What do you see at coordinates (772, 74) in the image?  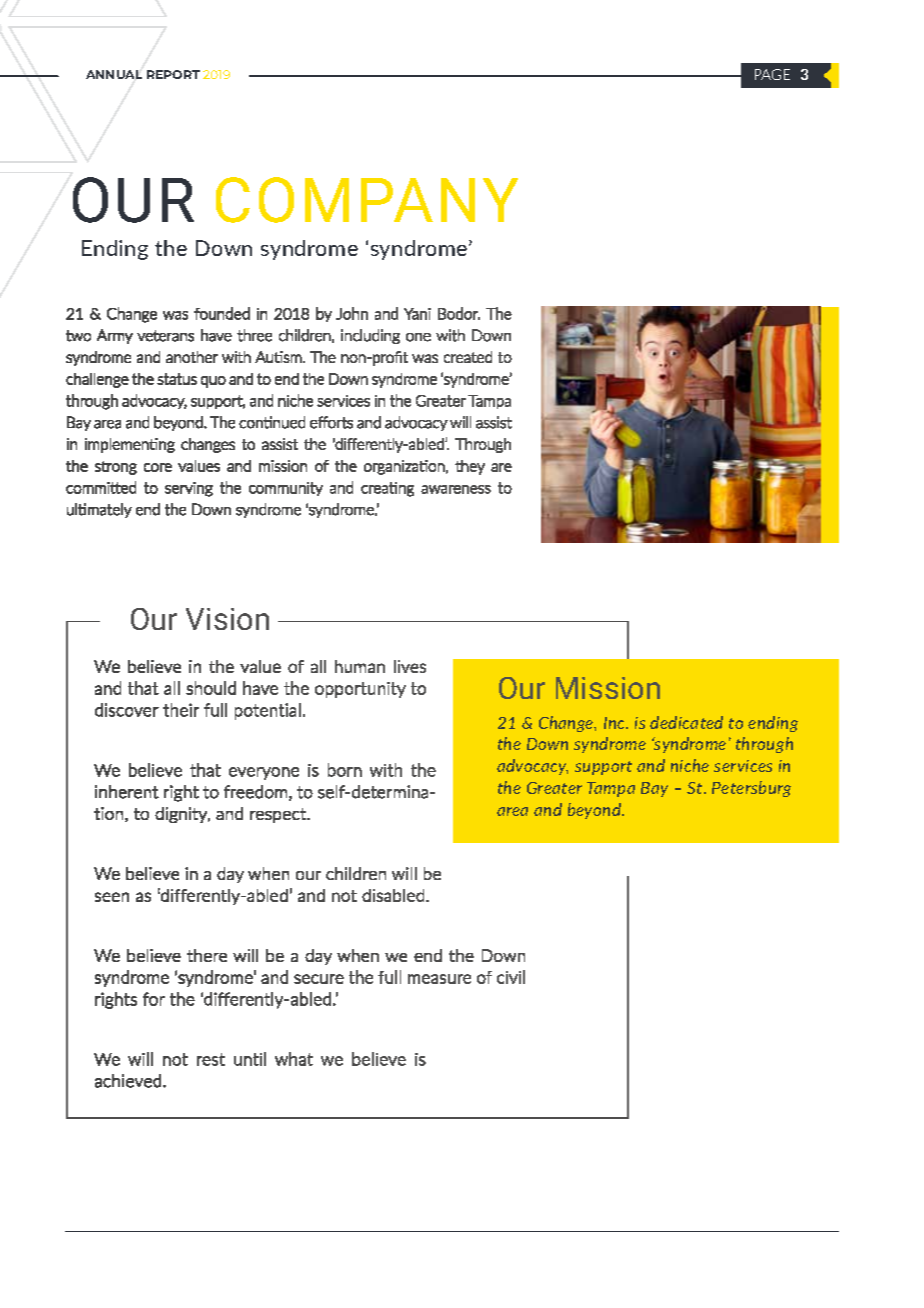 I see `PAGE` at bounding box center [772, 74].
